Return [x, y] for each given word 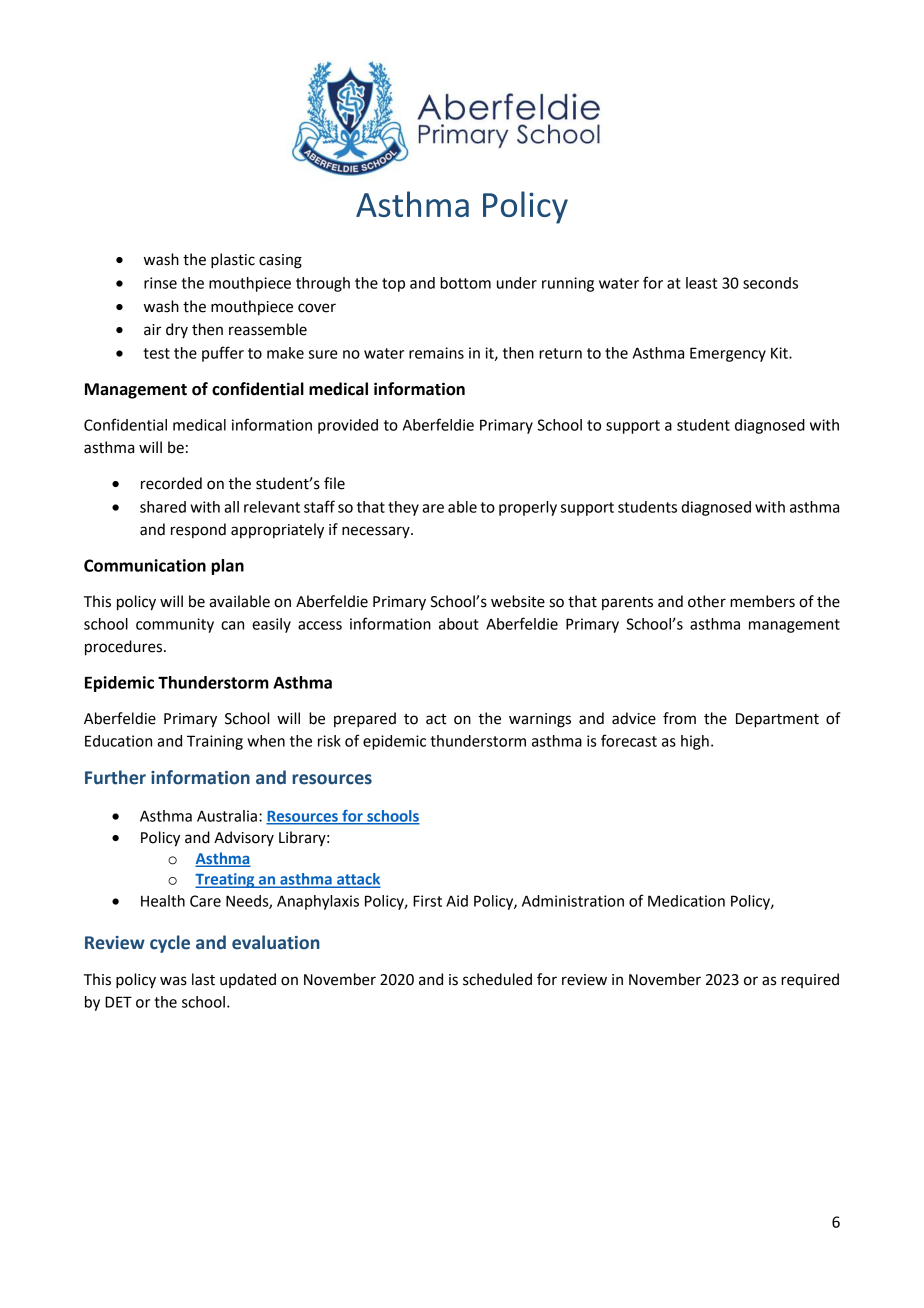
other [707, 601]
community [175, 625]
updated [248, 980]
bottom [465, 283]
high [695, 742]
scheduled [497, 979]
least [701, 283]
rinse [160, 283]
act [436, 719]
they [403, 508]
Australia [227, 816]
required [810, 980]
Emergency [728, 354]
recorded [171, 483]
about [459, 624]
